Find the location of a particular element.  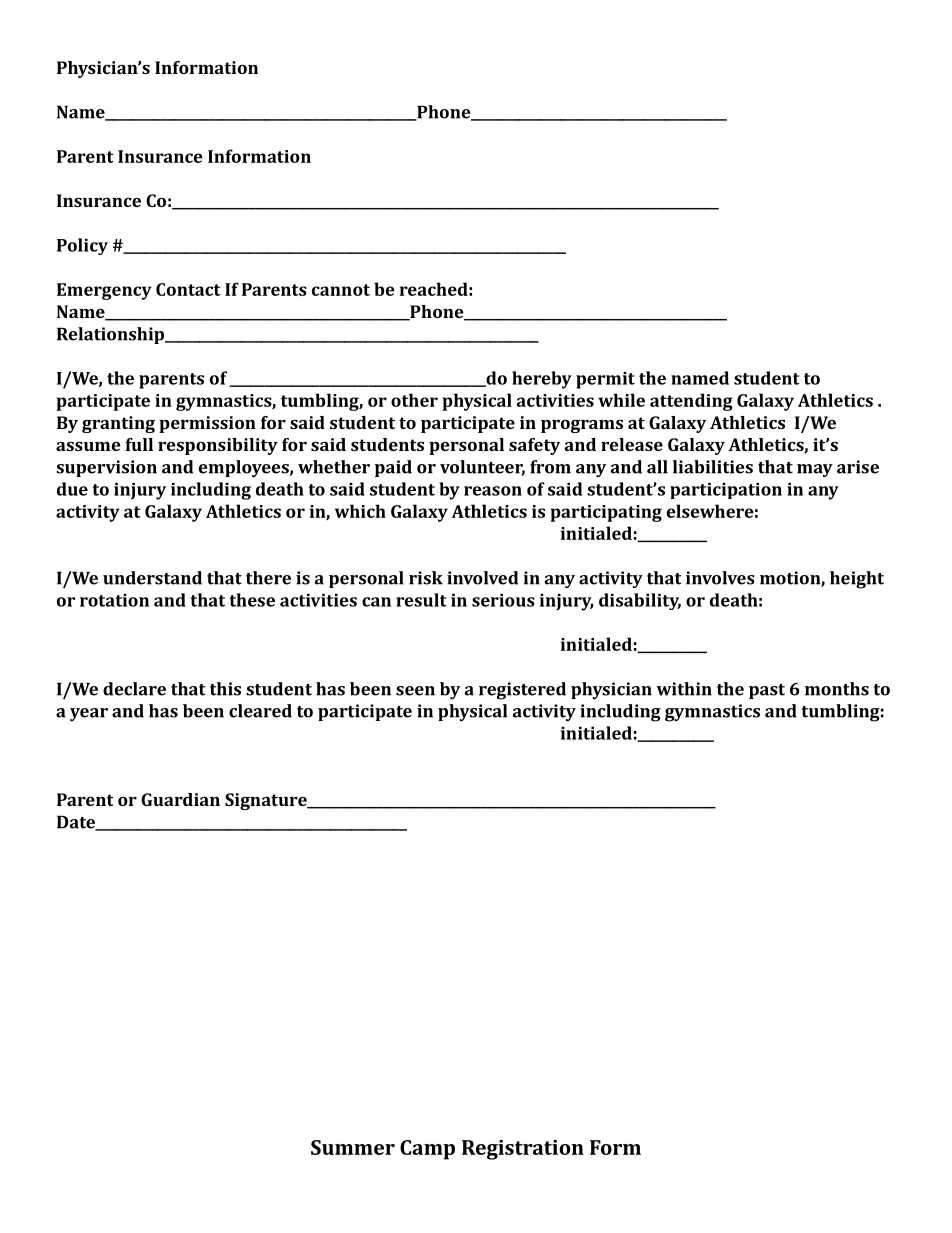

declare is located at coordinates (134, 689).
